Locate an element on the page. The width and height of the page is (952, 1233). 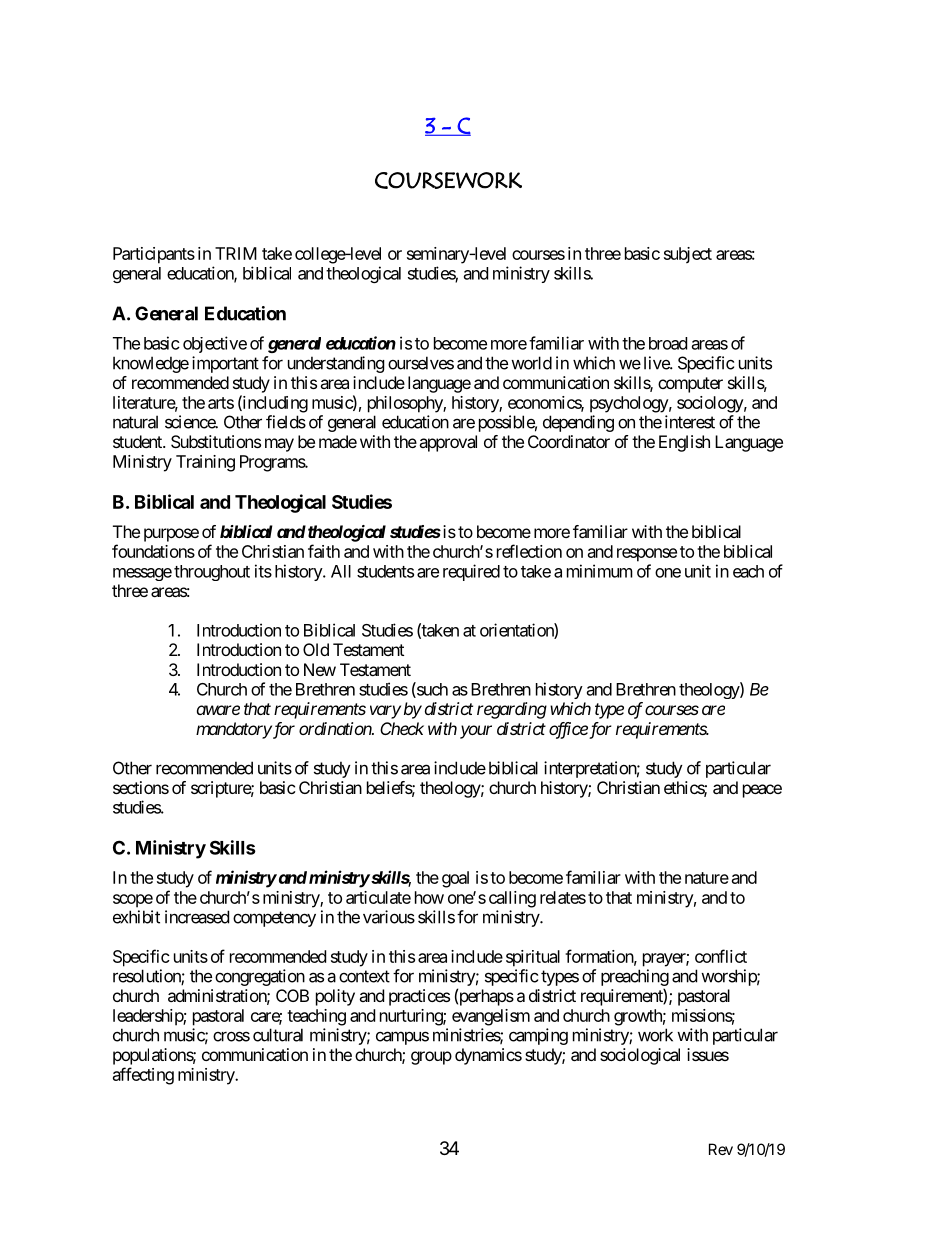
calling is located at coordinates (512, 899).
